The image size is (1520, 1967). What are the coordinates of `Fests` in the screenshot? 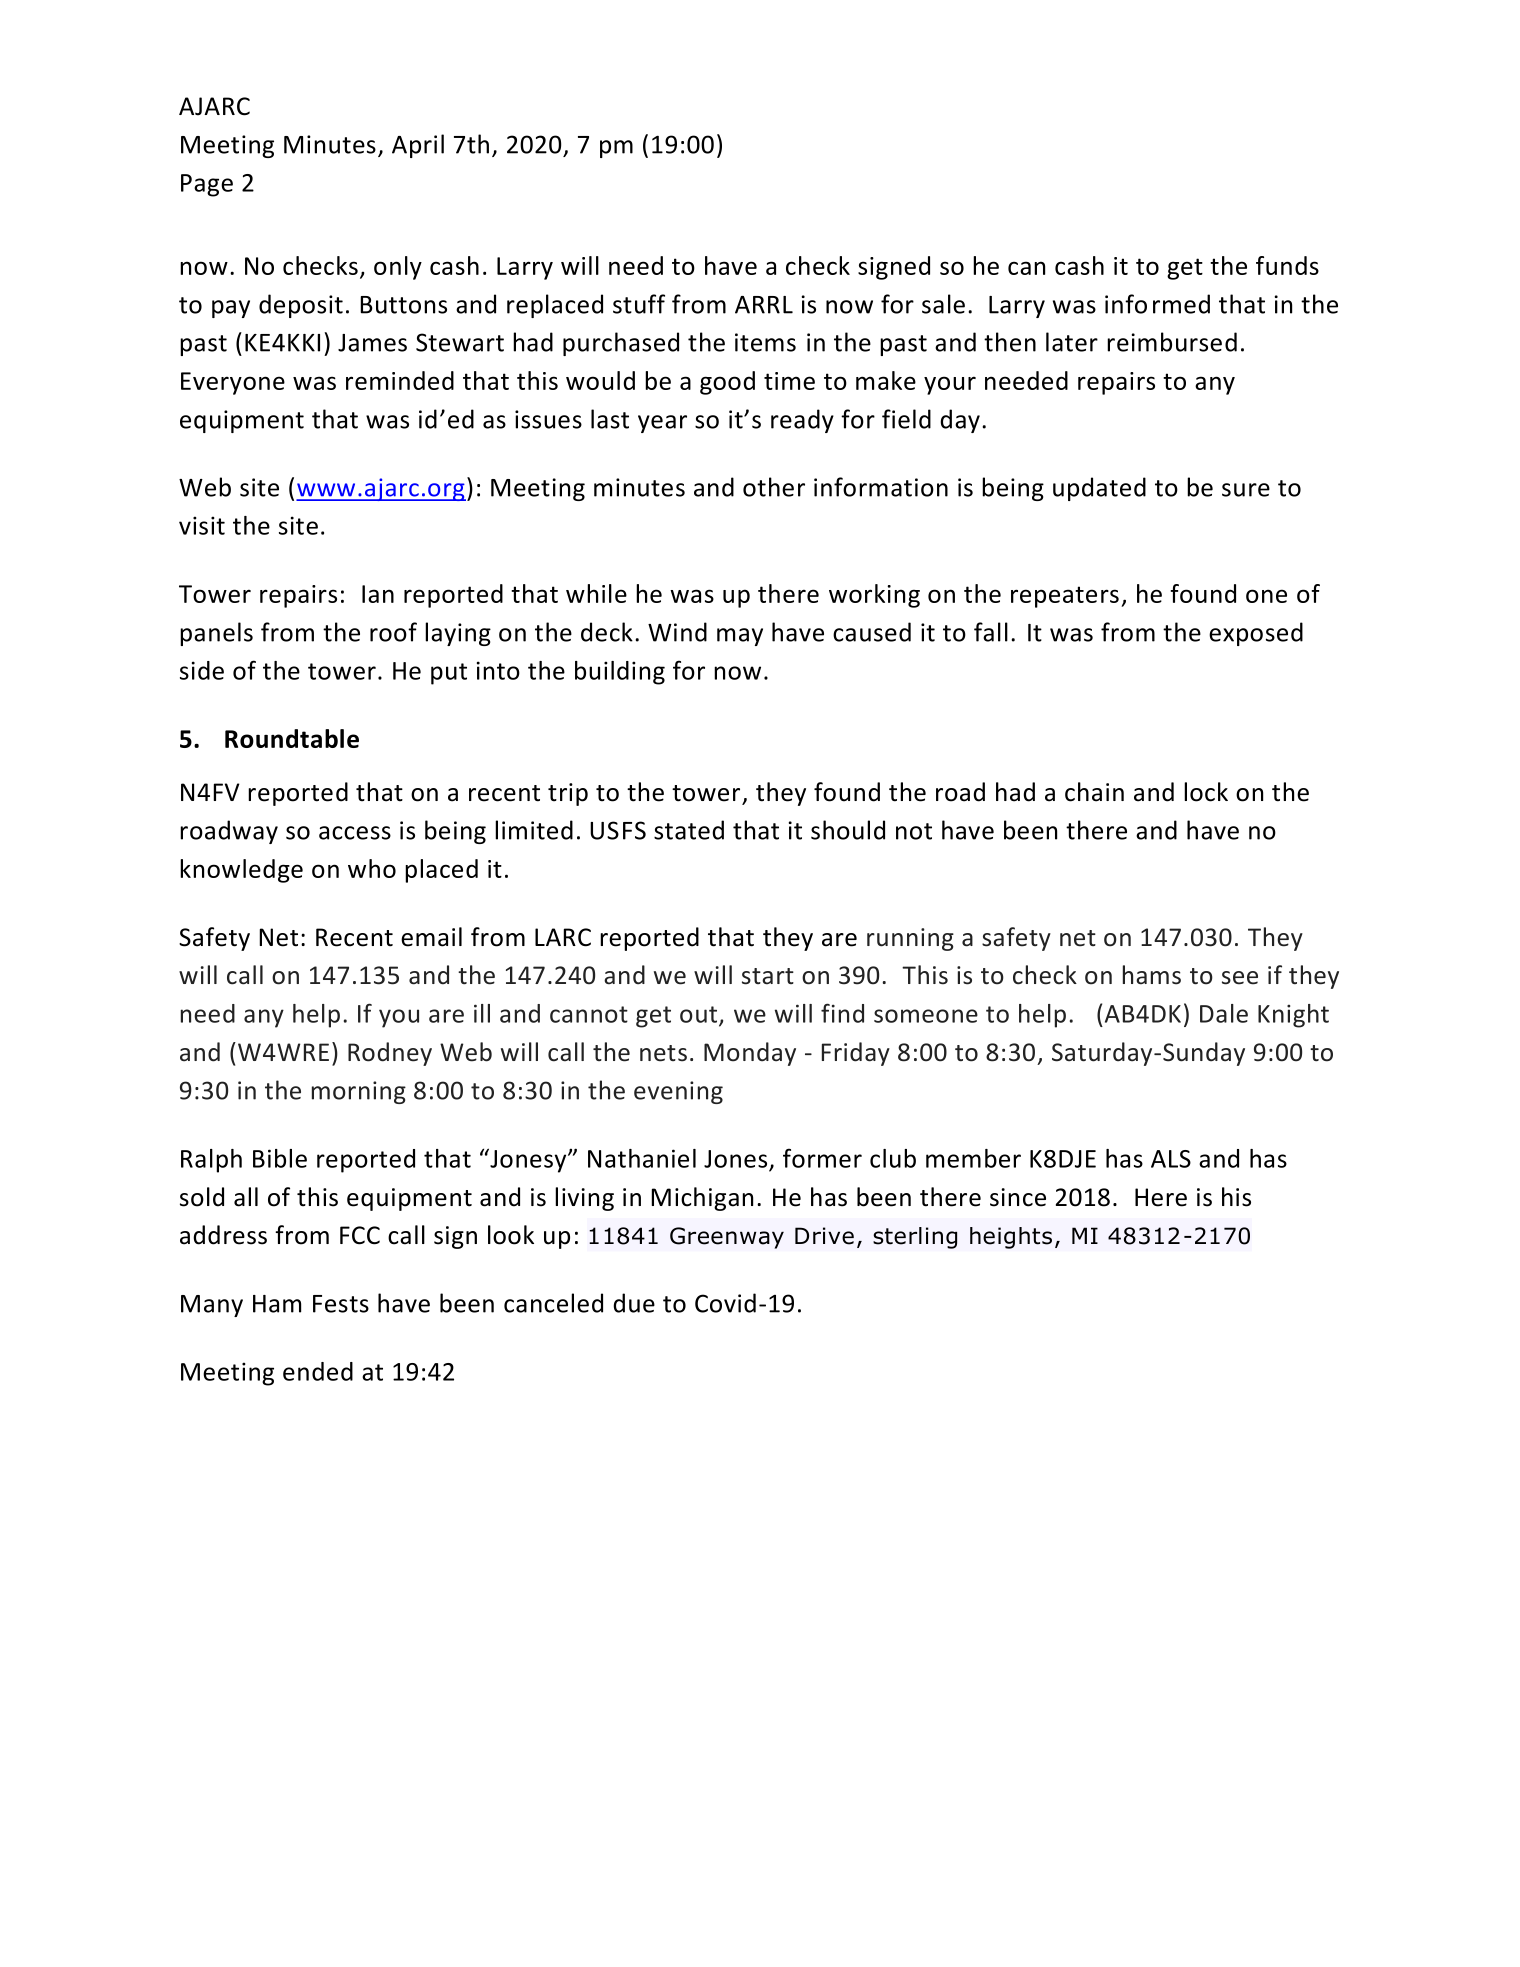 It's located at (341, 1304).
